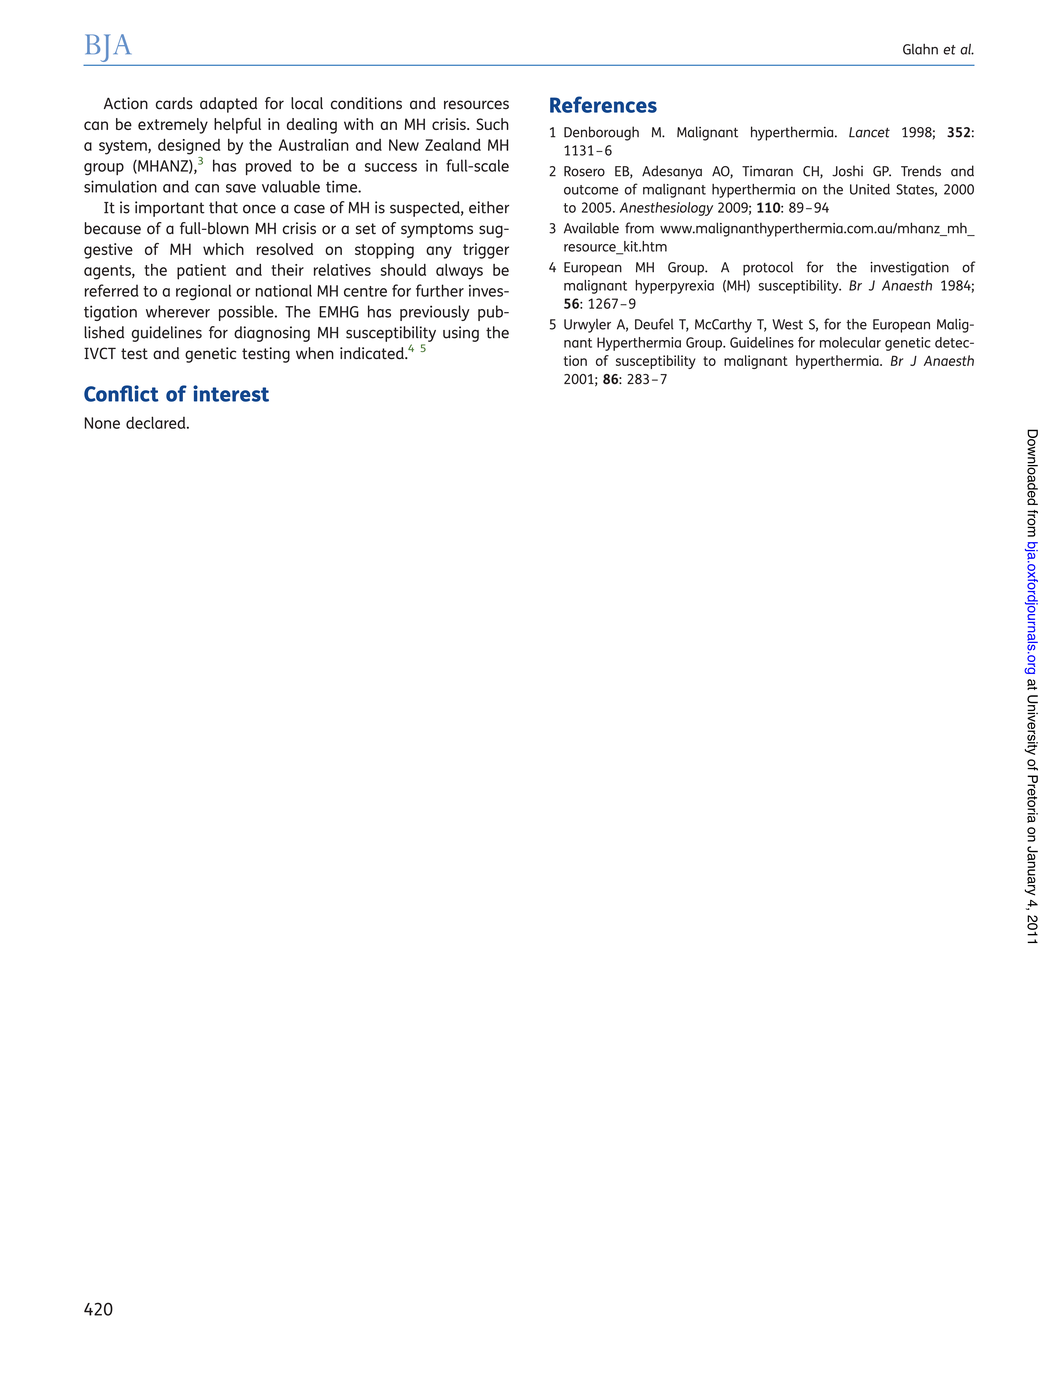 The height and width of the screenshot is (1373, 1063). Describe the element at coordinates (603, 104) in the screenshot. I see `References` at that location.
